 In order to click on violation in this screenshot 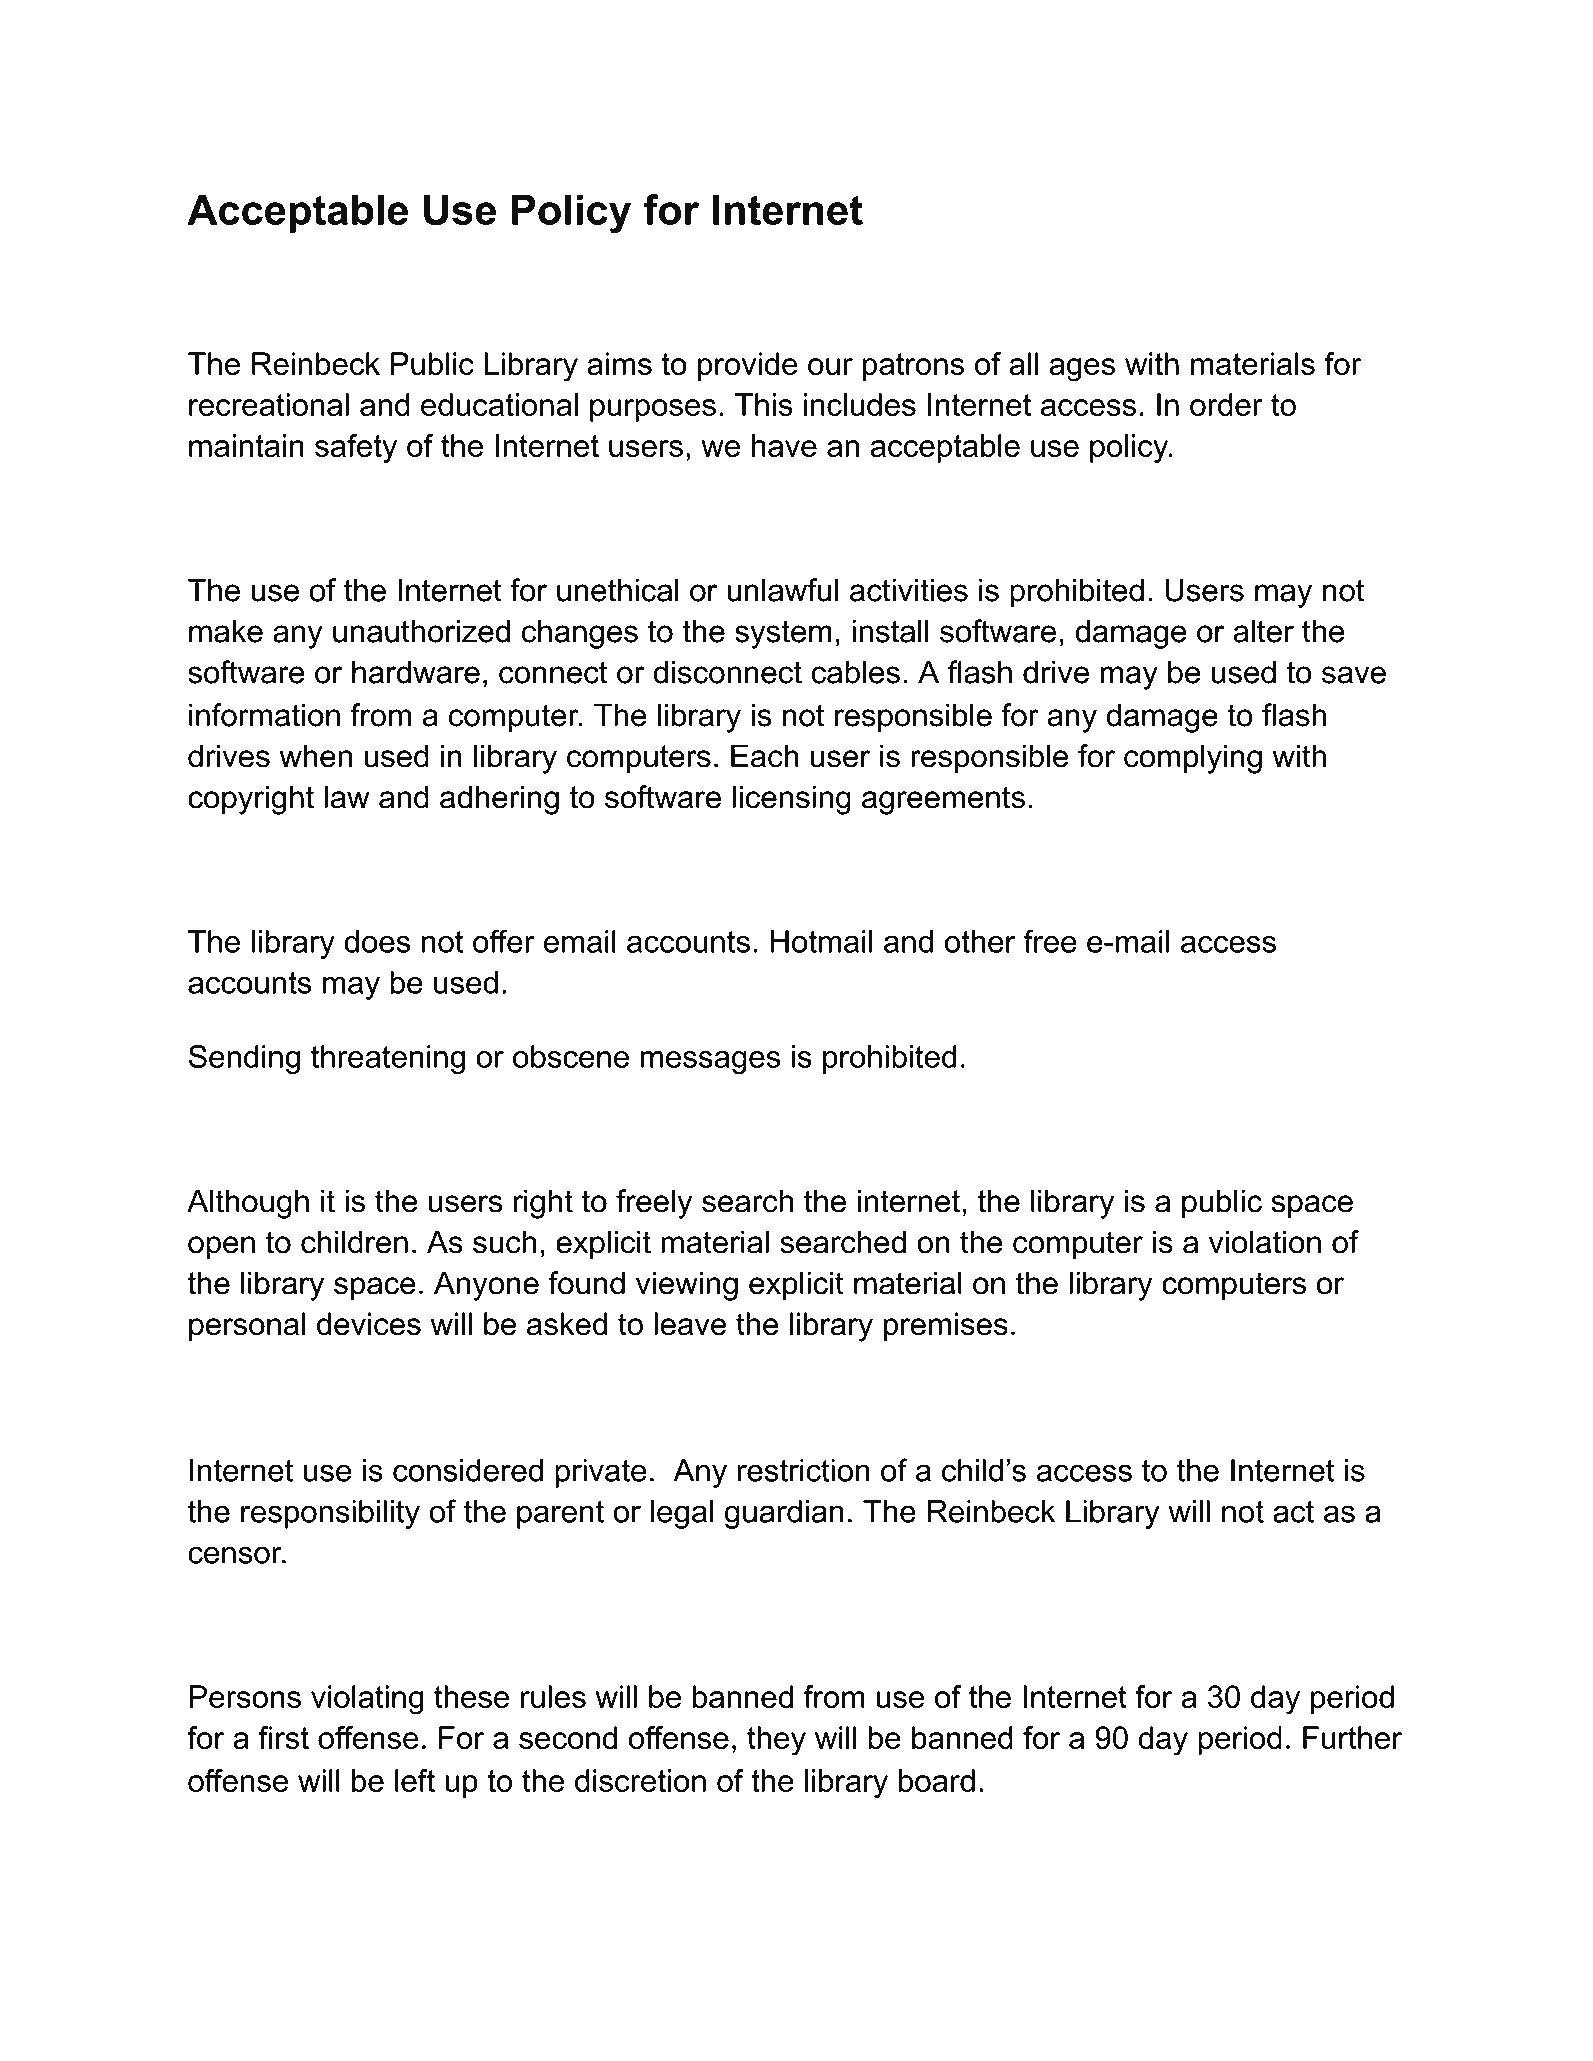, I will do `click(1265, 1242)`.
